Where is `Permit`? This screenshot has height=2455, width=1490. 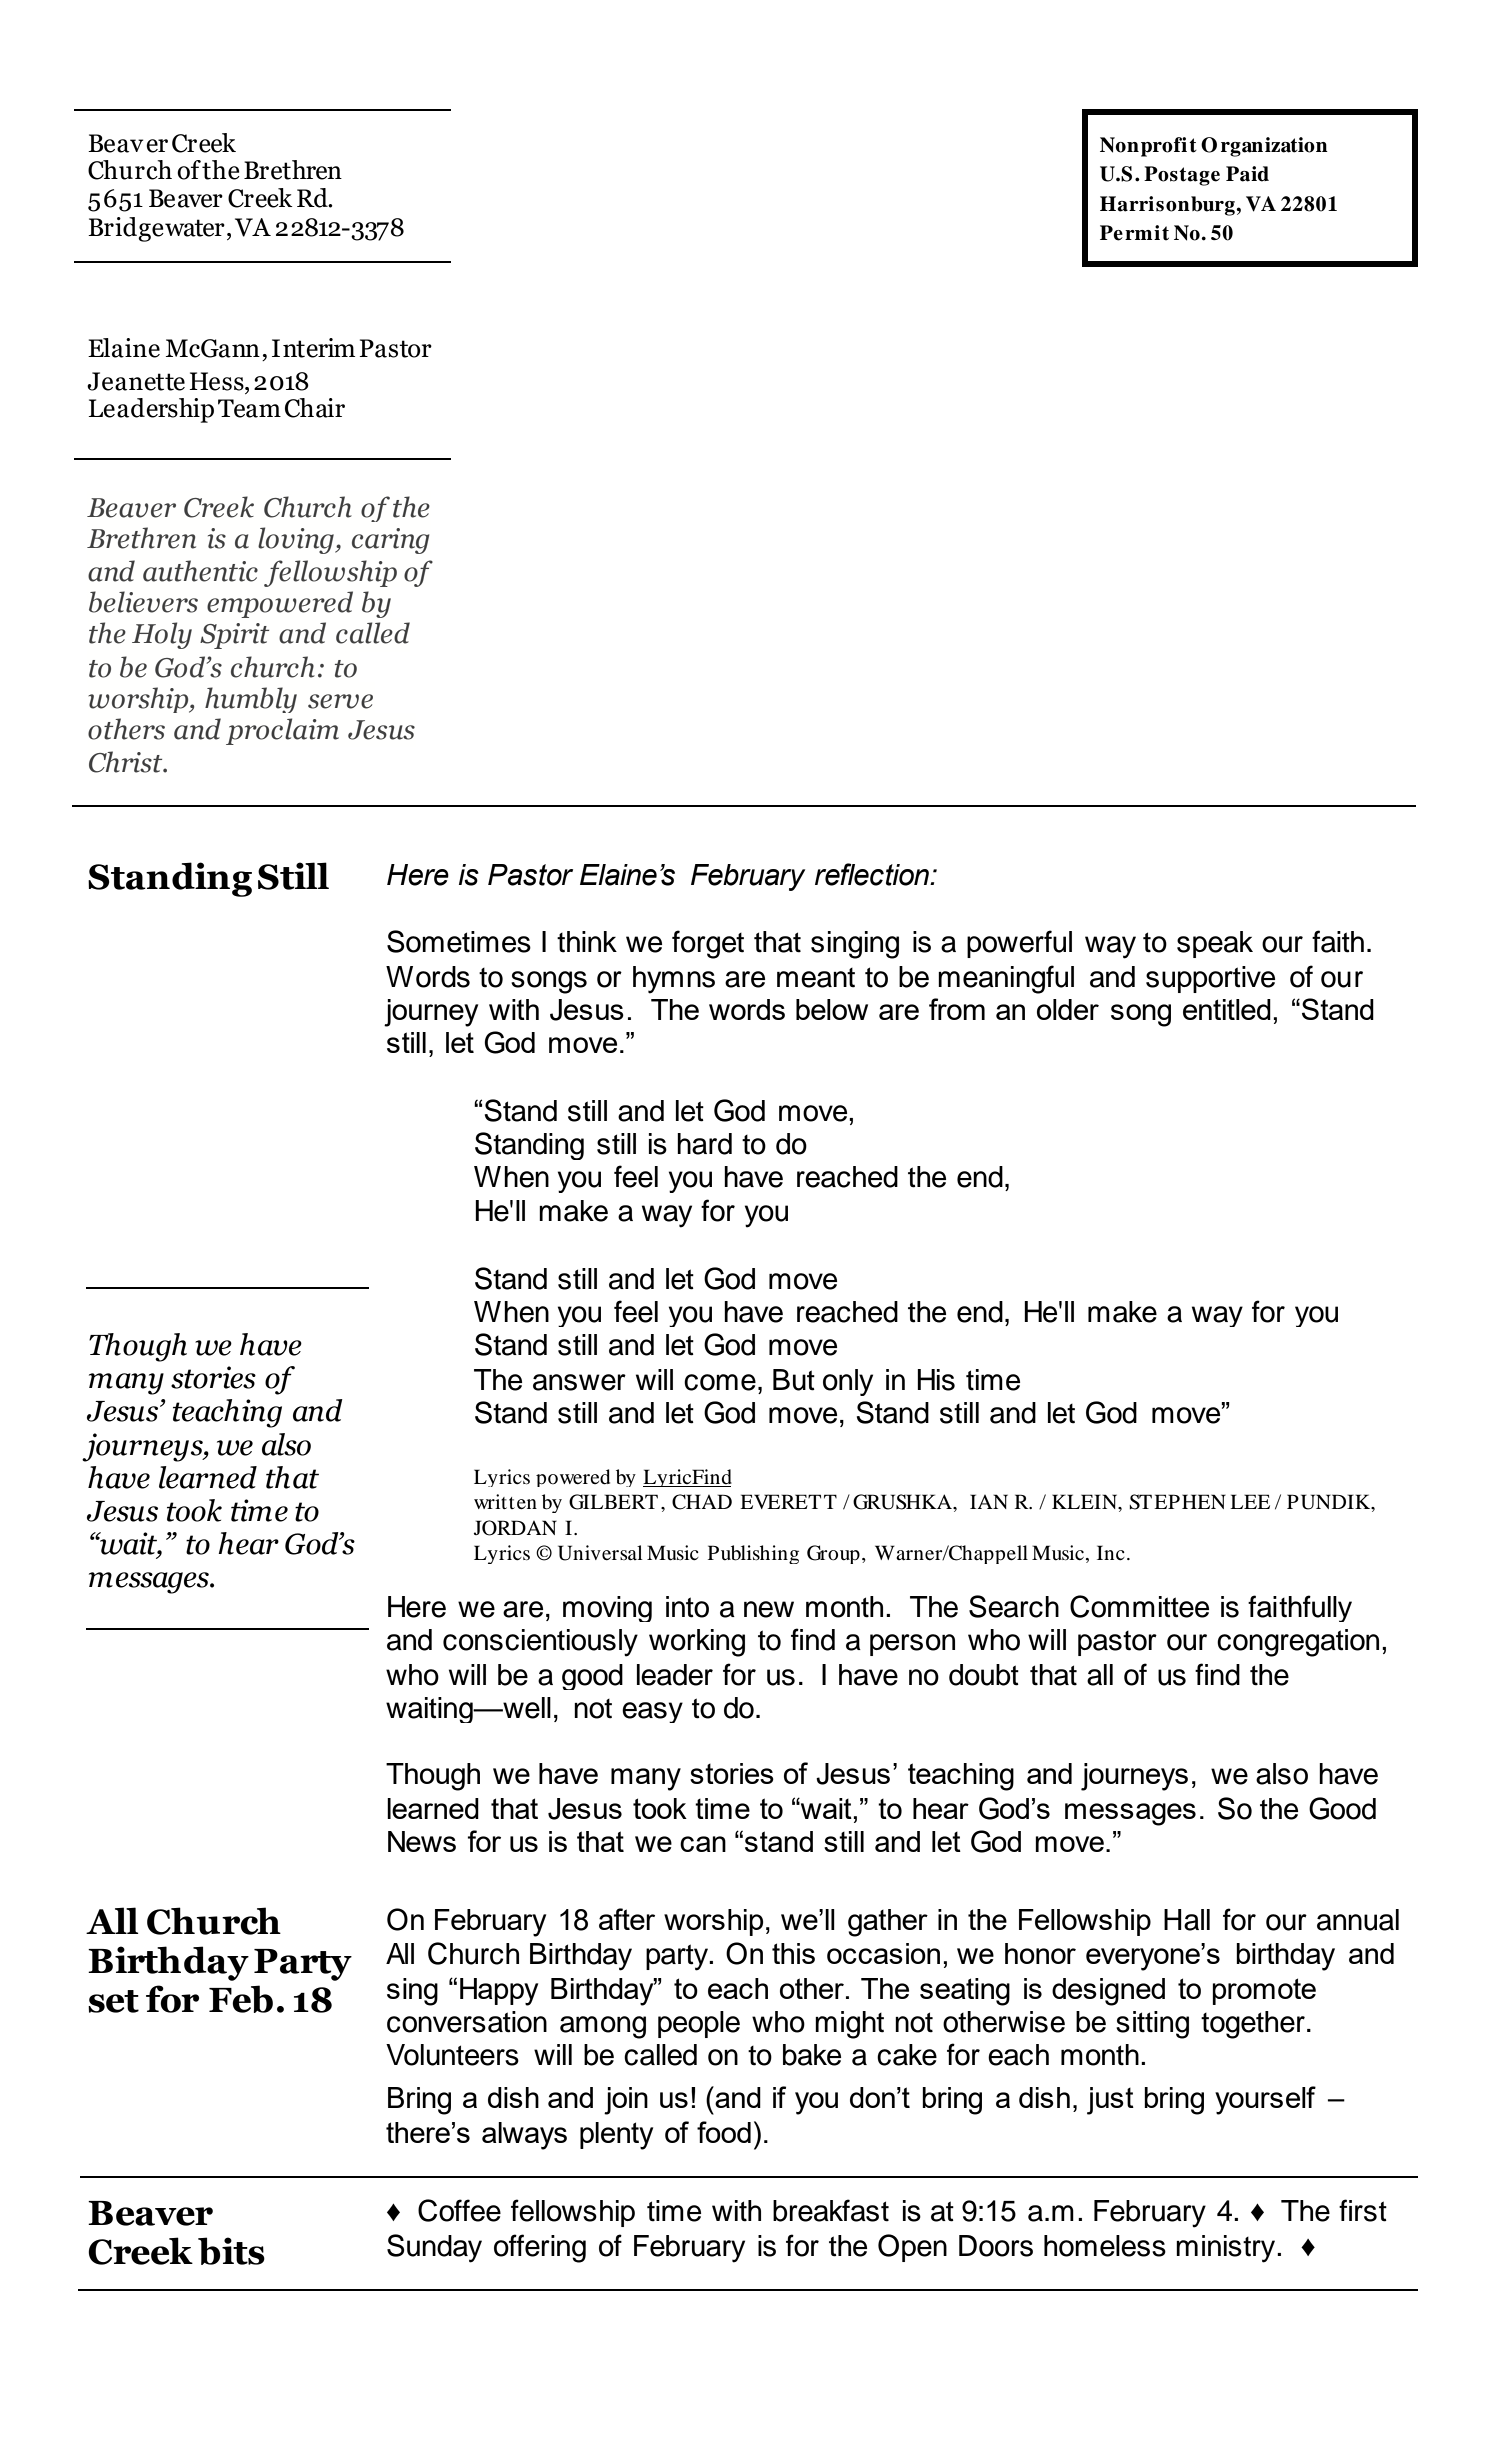 Permit is located at coordinates (1134, 233).
